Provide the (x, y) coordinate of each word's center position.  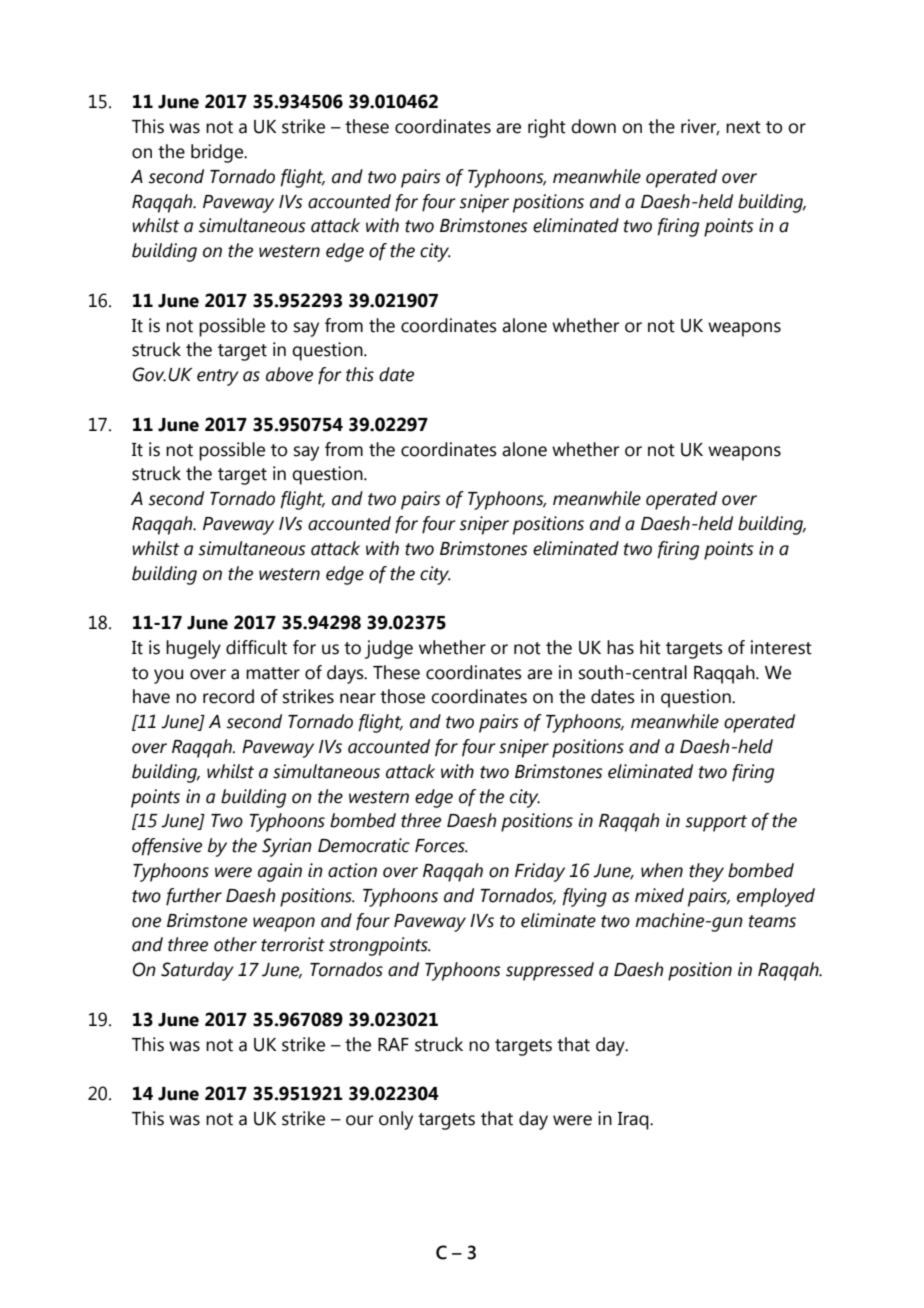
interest (781, 647)
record (228, 696)
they (706, 872)
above (289, 374)
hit (650, 647)
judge (389, 649)
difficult (256, 647)
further (194, 897)
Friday (540, 872)
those (402, 696)
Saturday (197, 971)
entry (218, 377)
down (593, 126)
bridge (218, 153)
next (743, 127)
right (547, 128)
